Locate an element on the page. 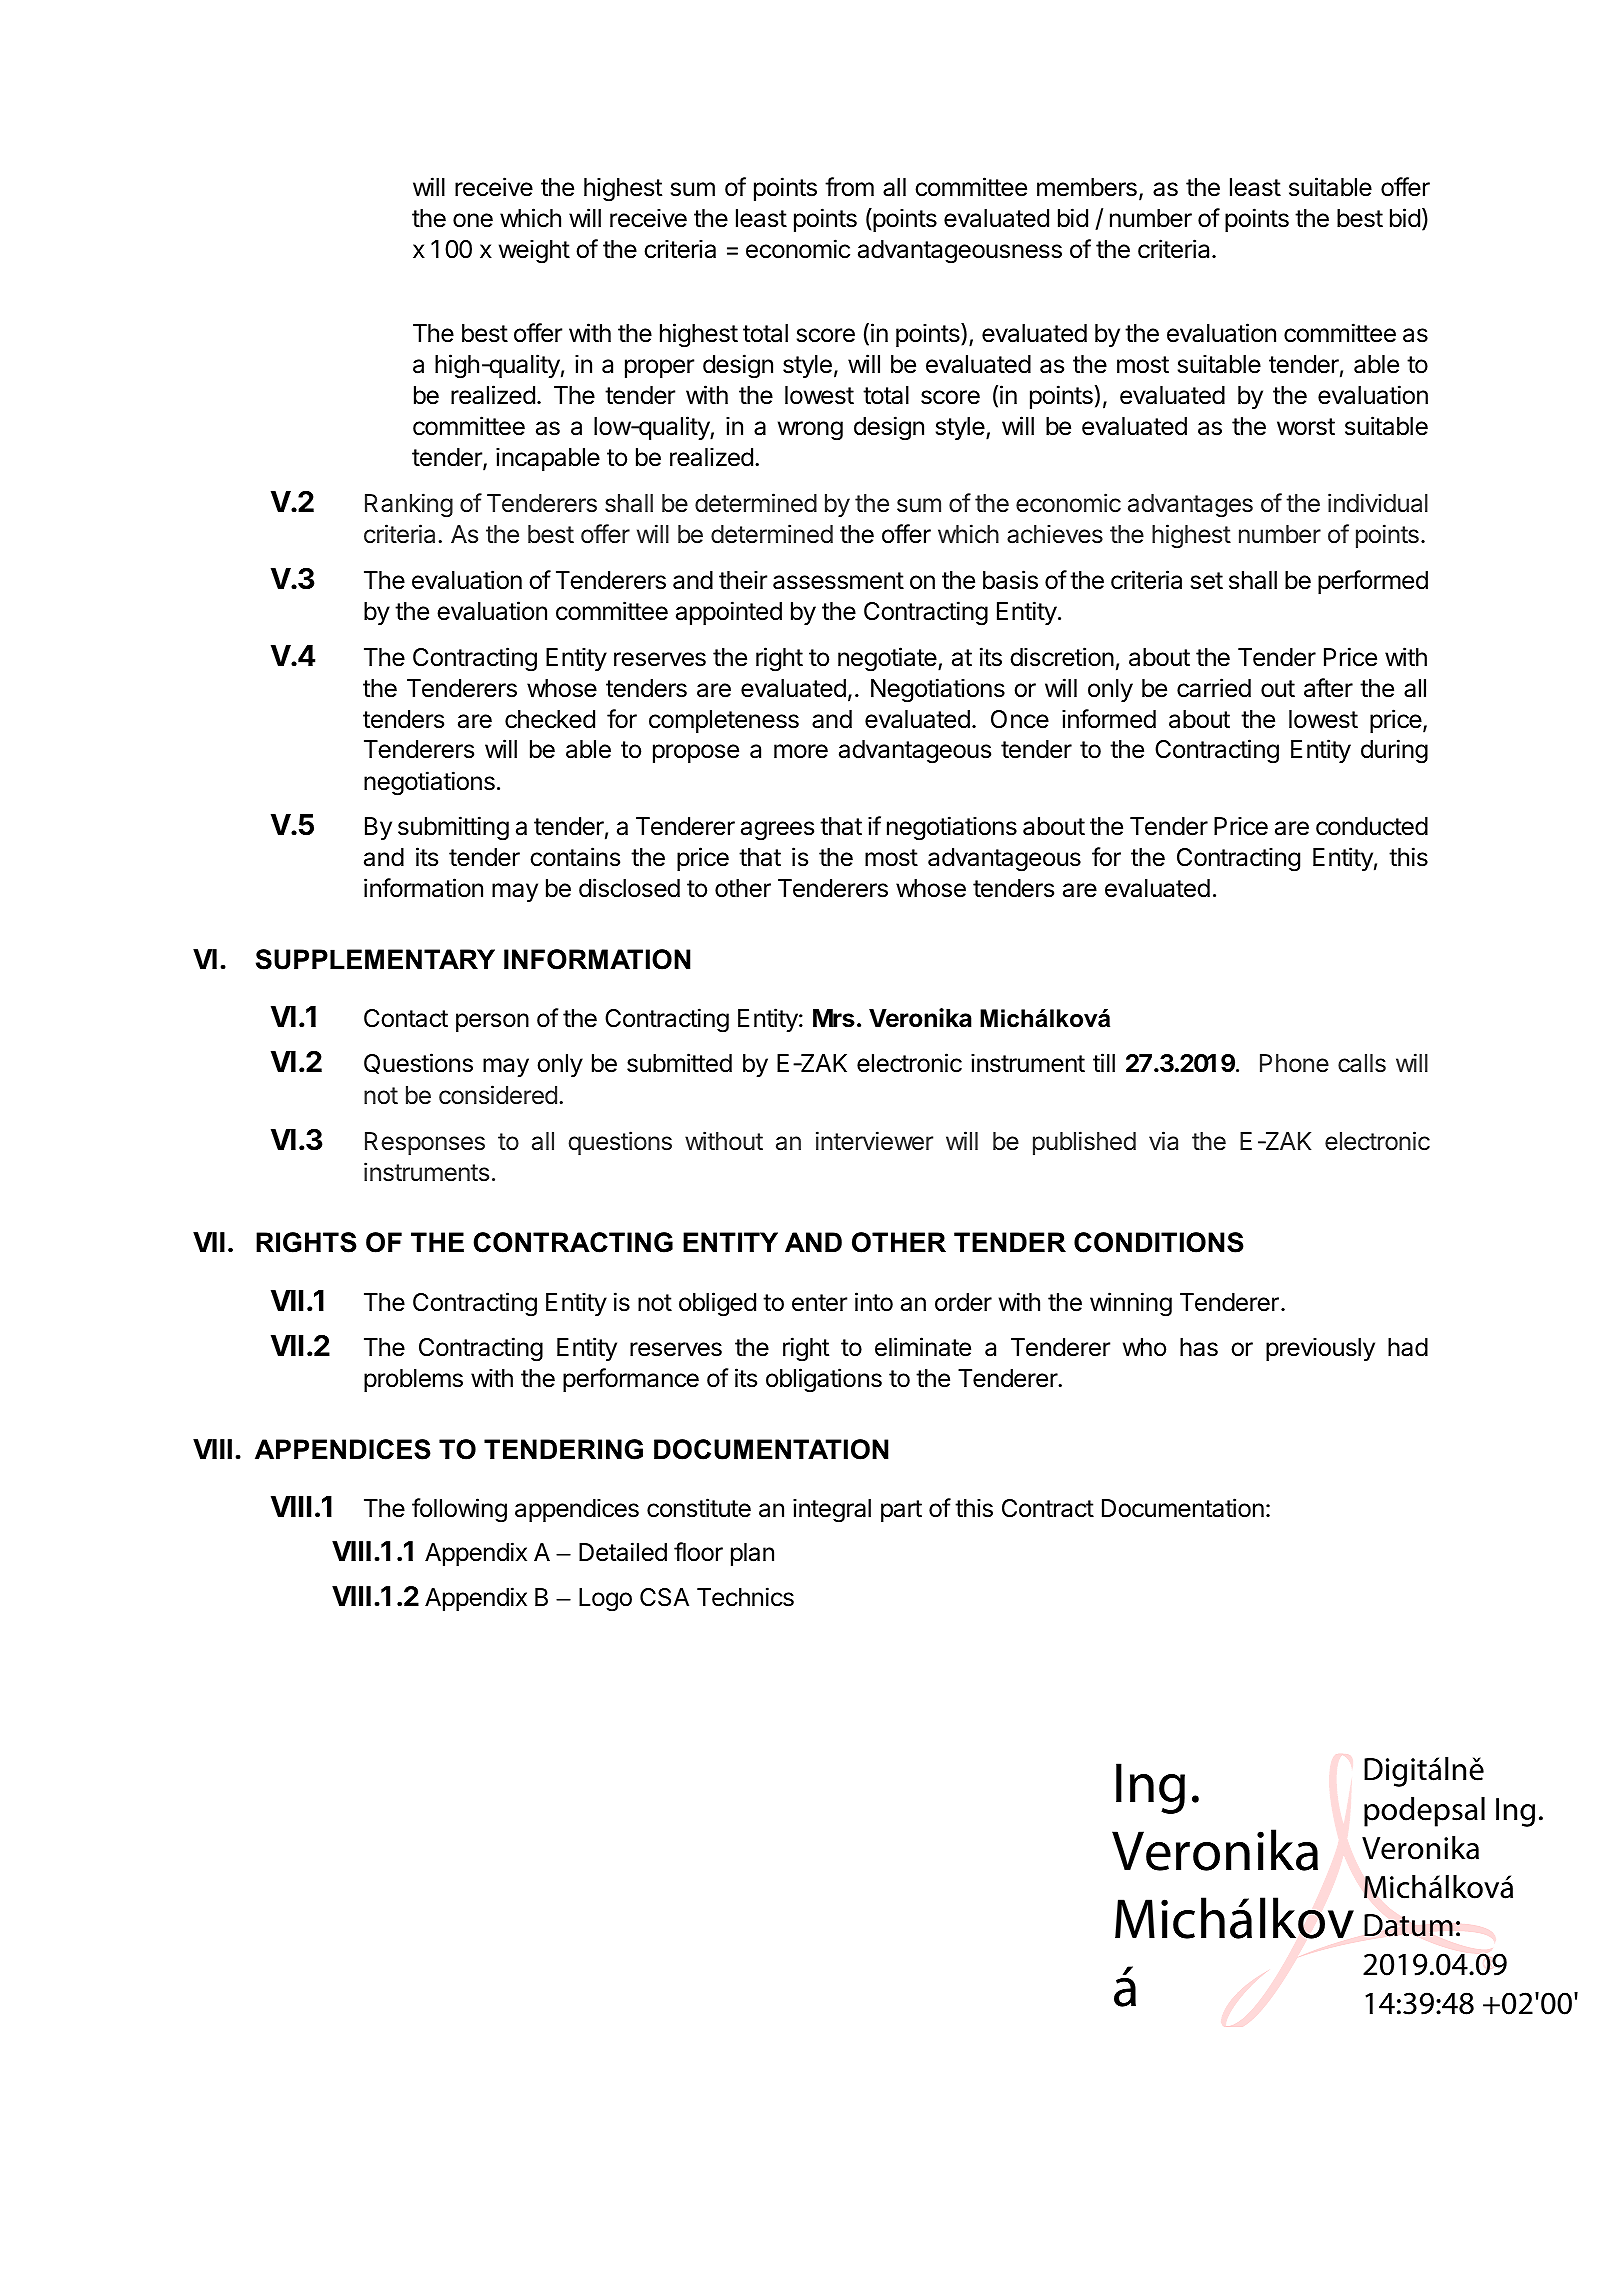 The width and height of the document is (1622, 2294). weight is located at coordinates (534, 251).
